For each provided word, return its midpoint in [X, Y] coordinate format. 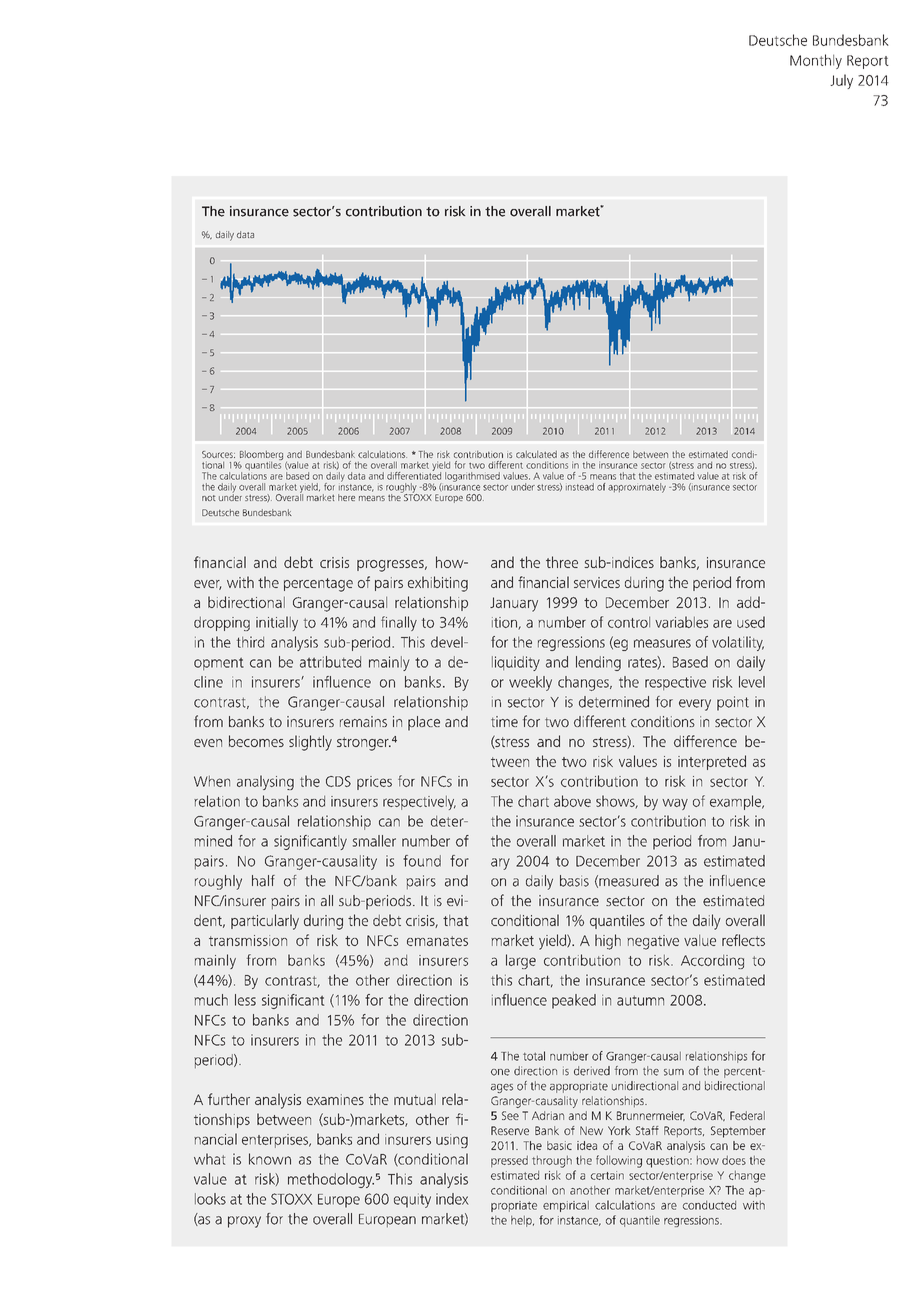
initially [277, 623]
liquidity [516, 663]
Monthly [816, 61]
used [751, 622]
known [270, 1159]
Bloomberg [261, 456]
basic [559, 1145]
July [841, 81]
